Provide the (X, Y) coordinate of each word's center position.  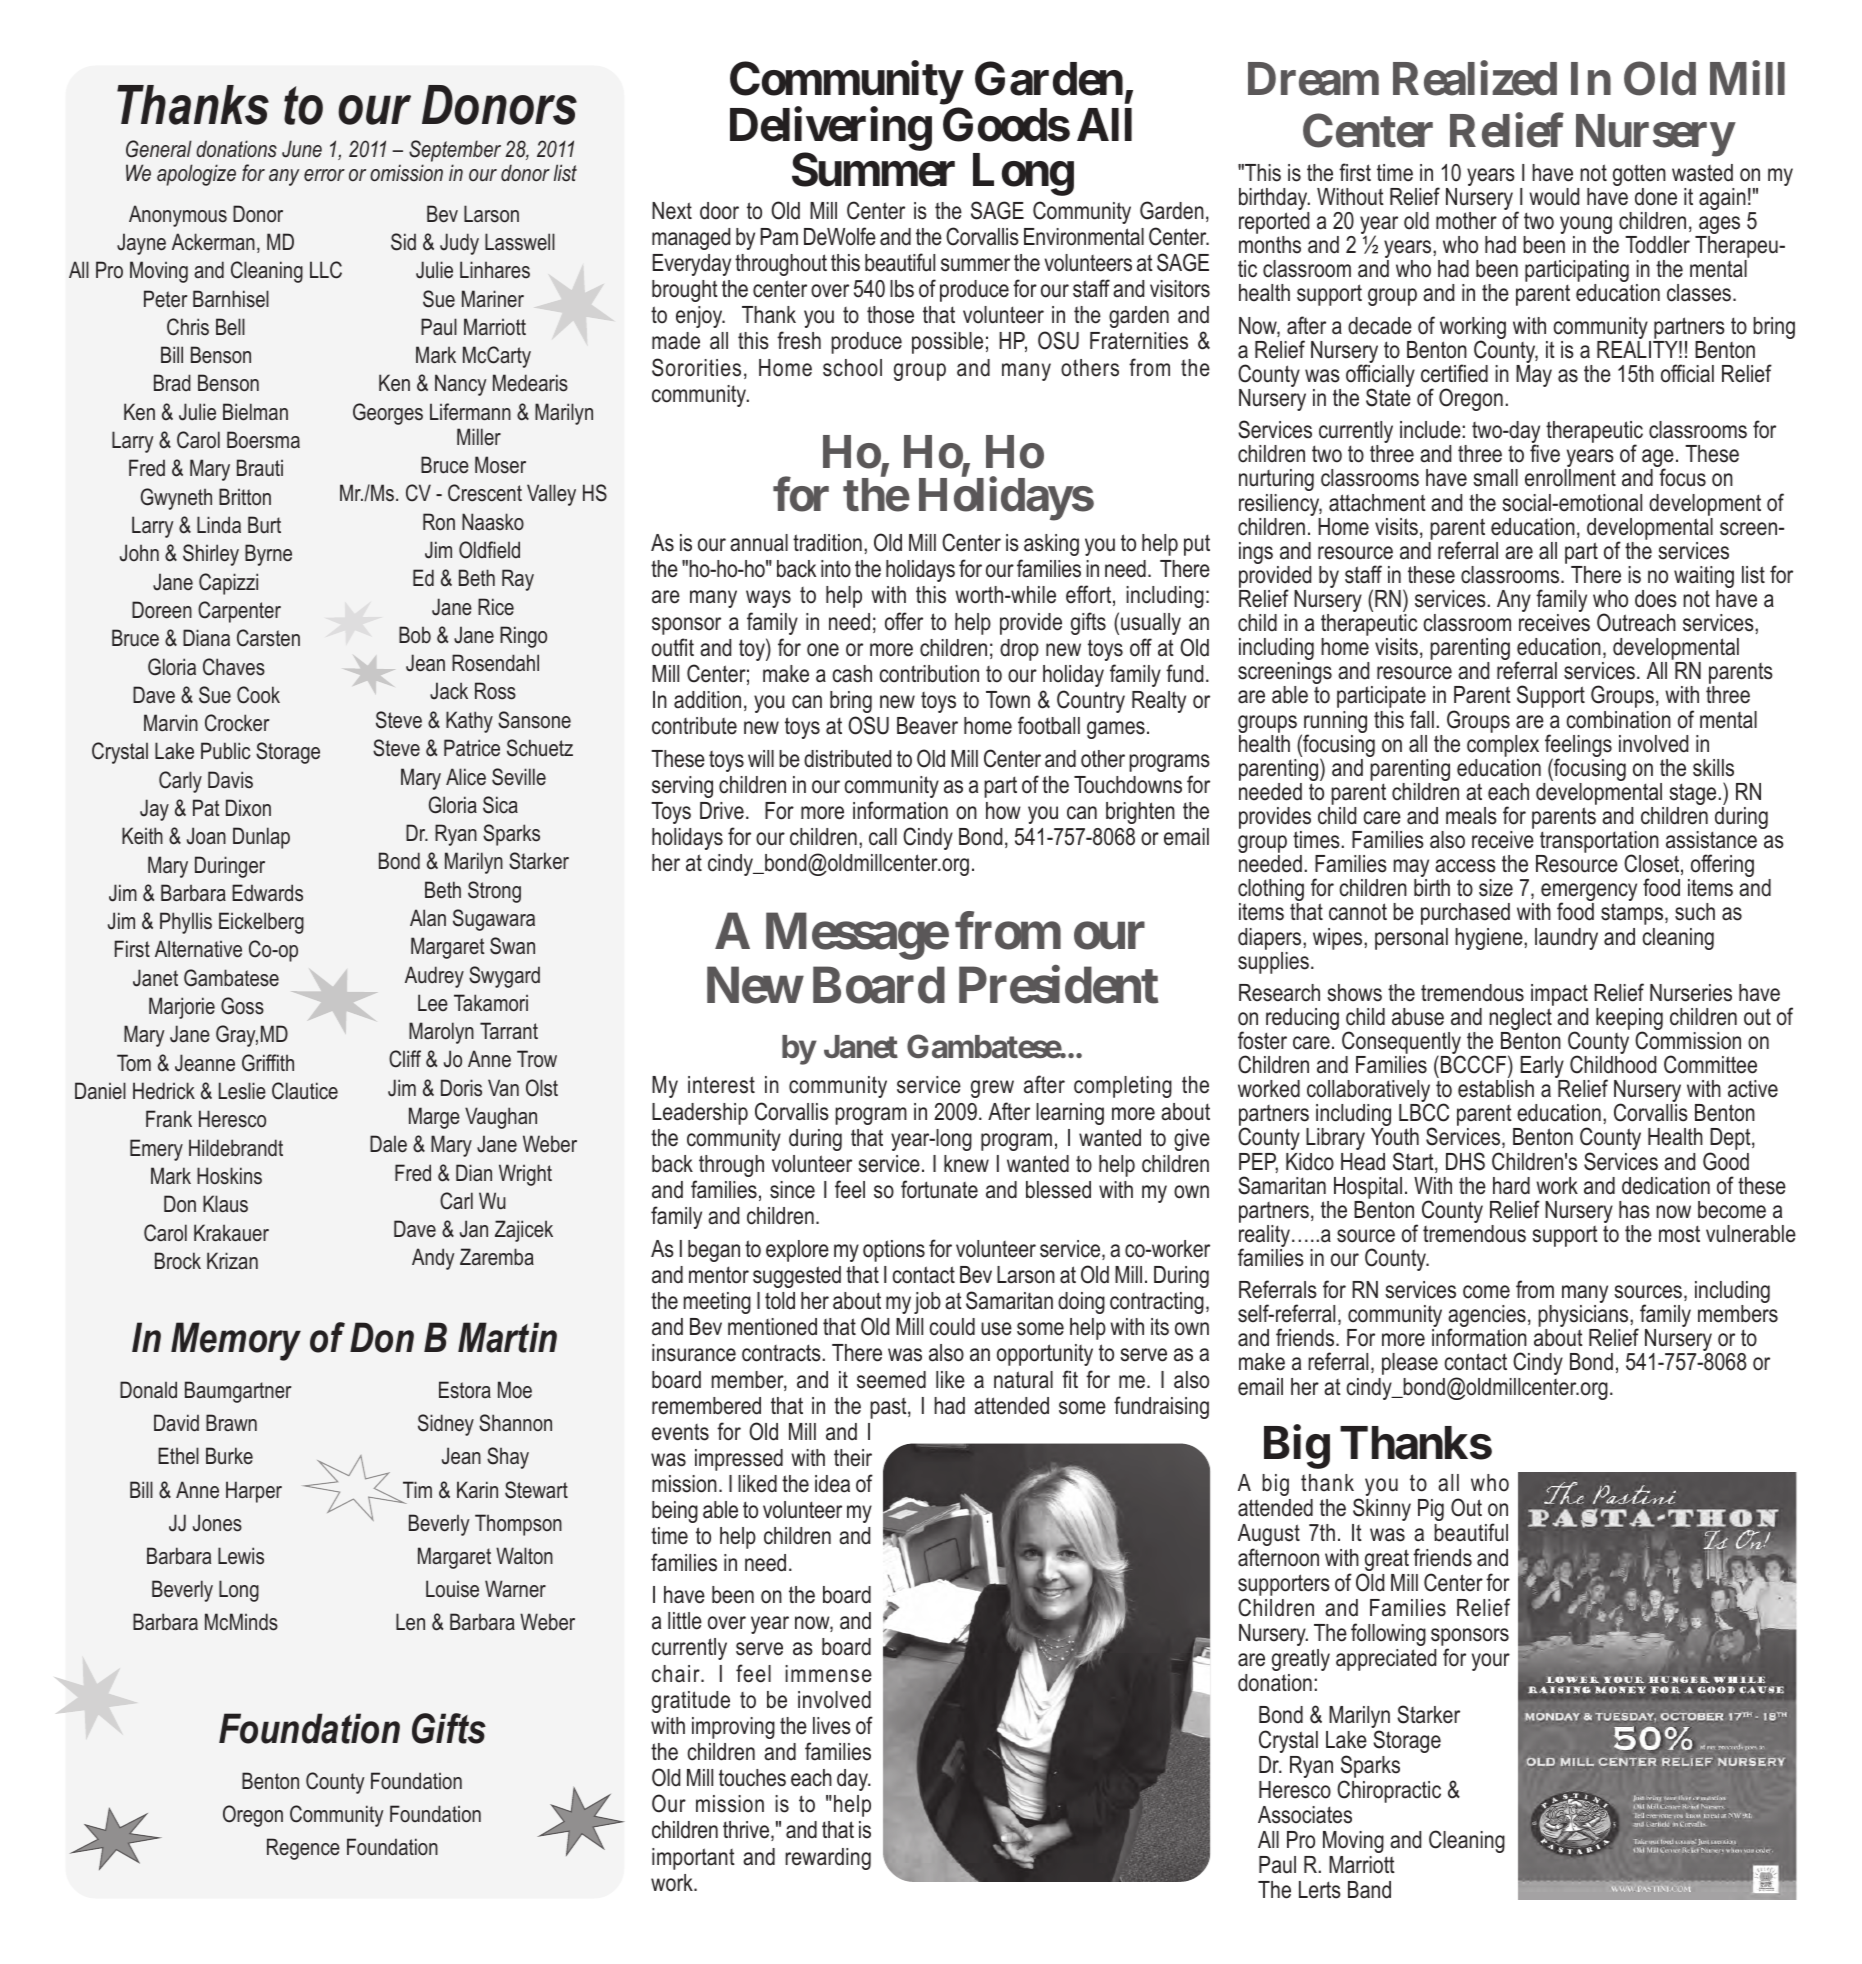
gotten (1639, 176)
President (1058, 985)
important (693, 1859)
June (302, 149)
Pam (779, 237)
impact (1559, 995)
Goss (242, 1006)
